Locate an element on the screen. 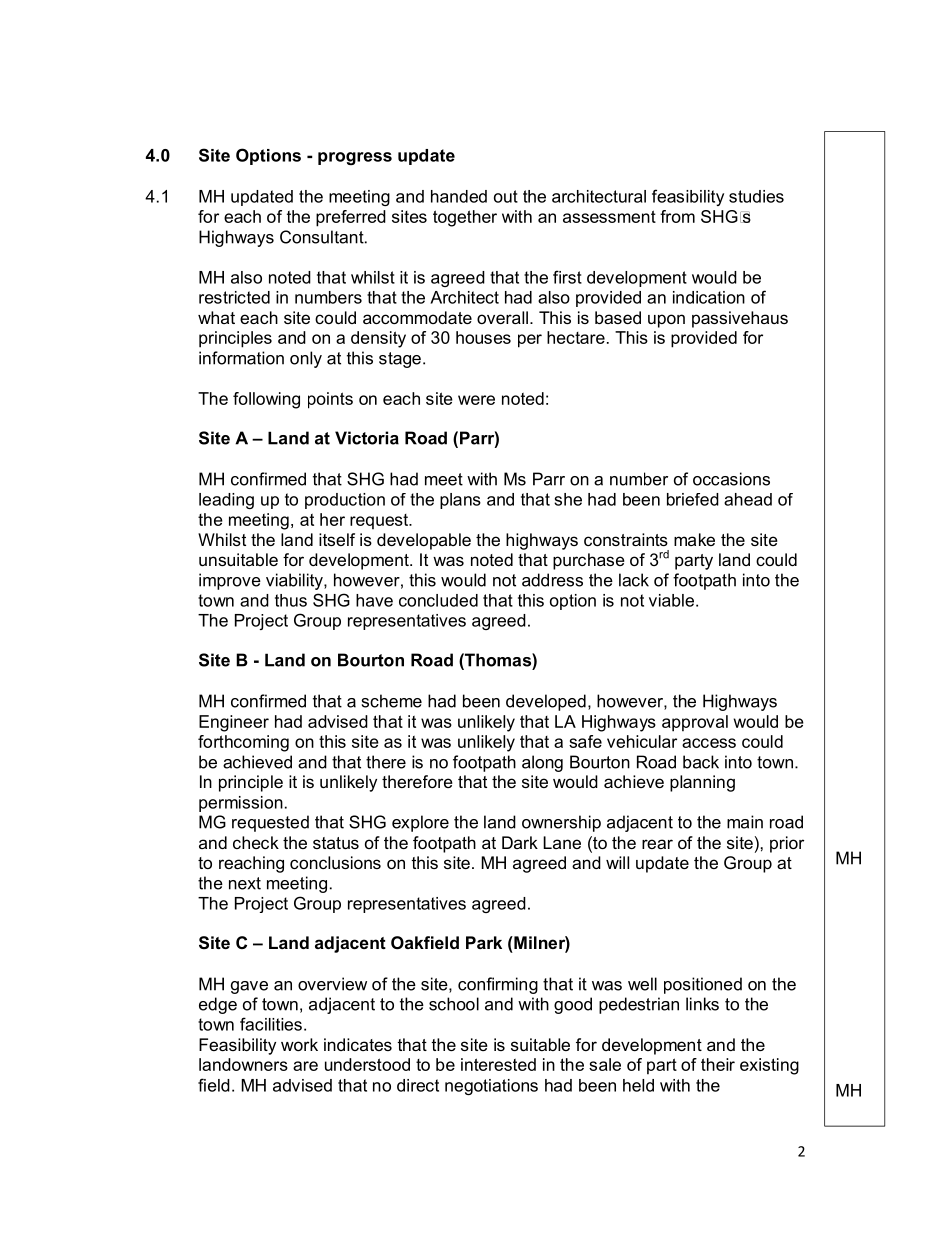  occasions is located at coordinates (731, 479).
